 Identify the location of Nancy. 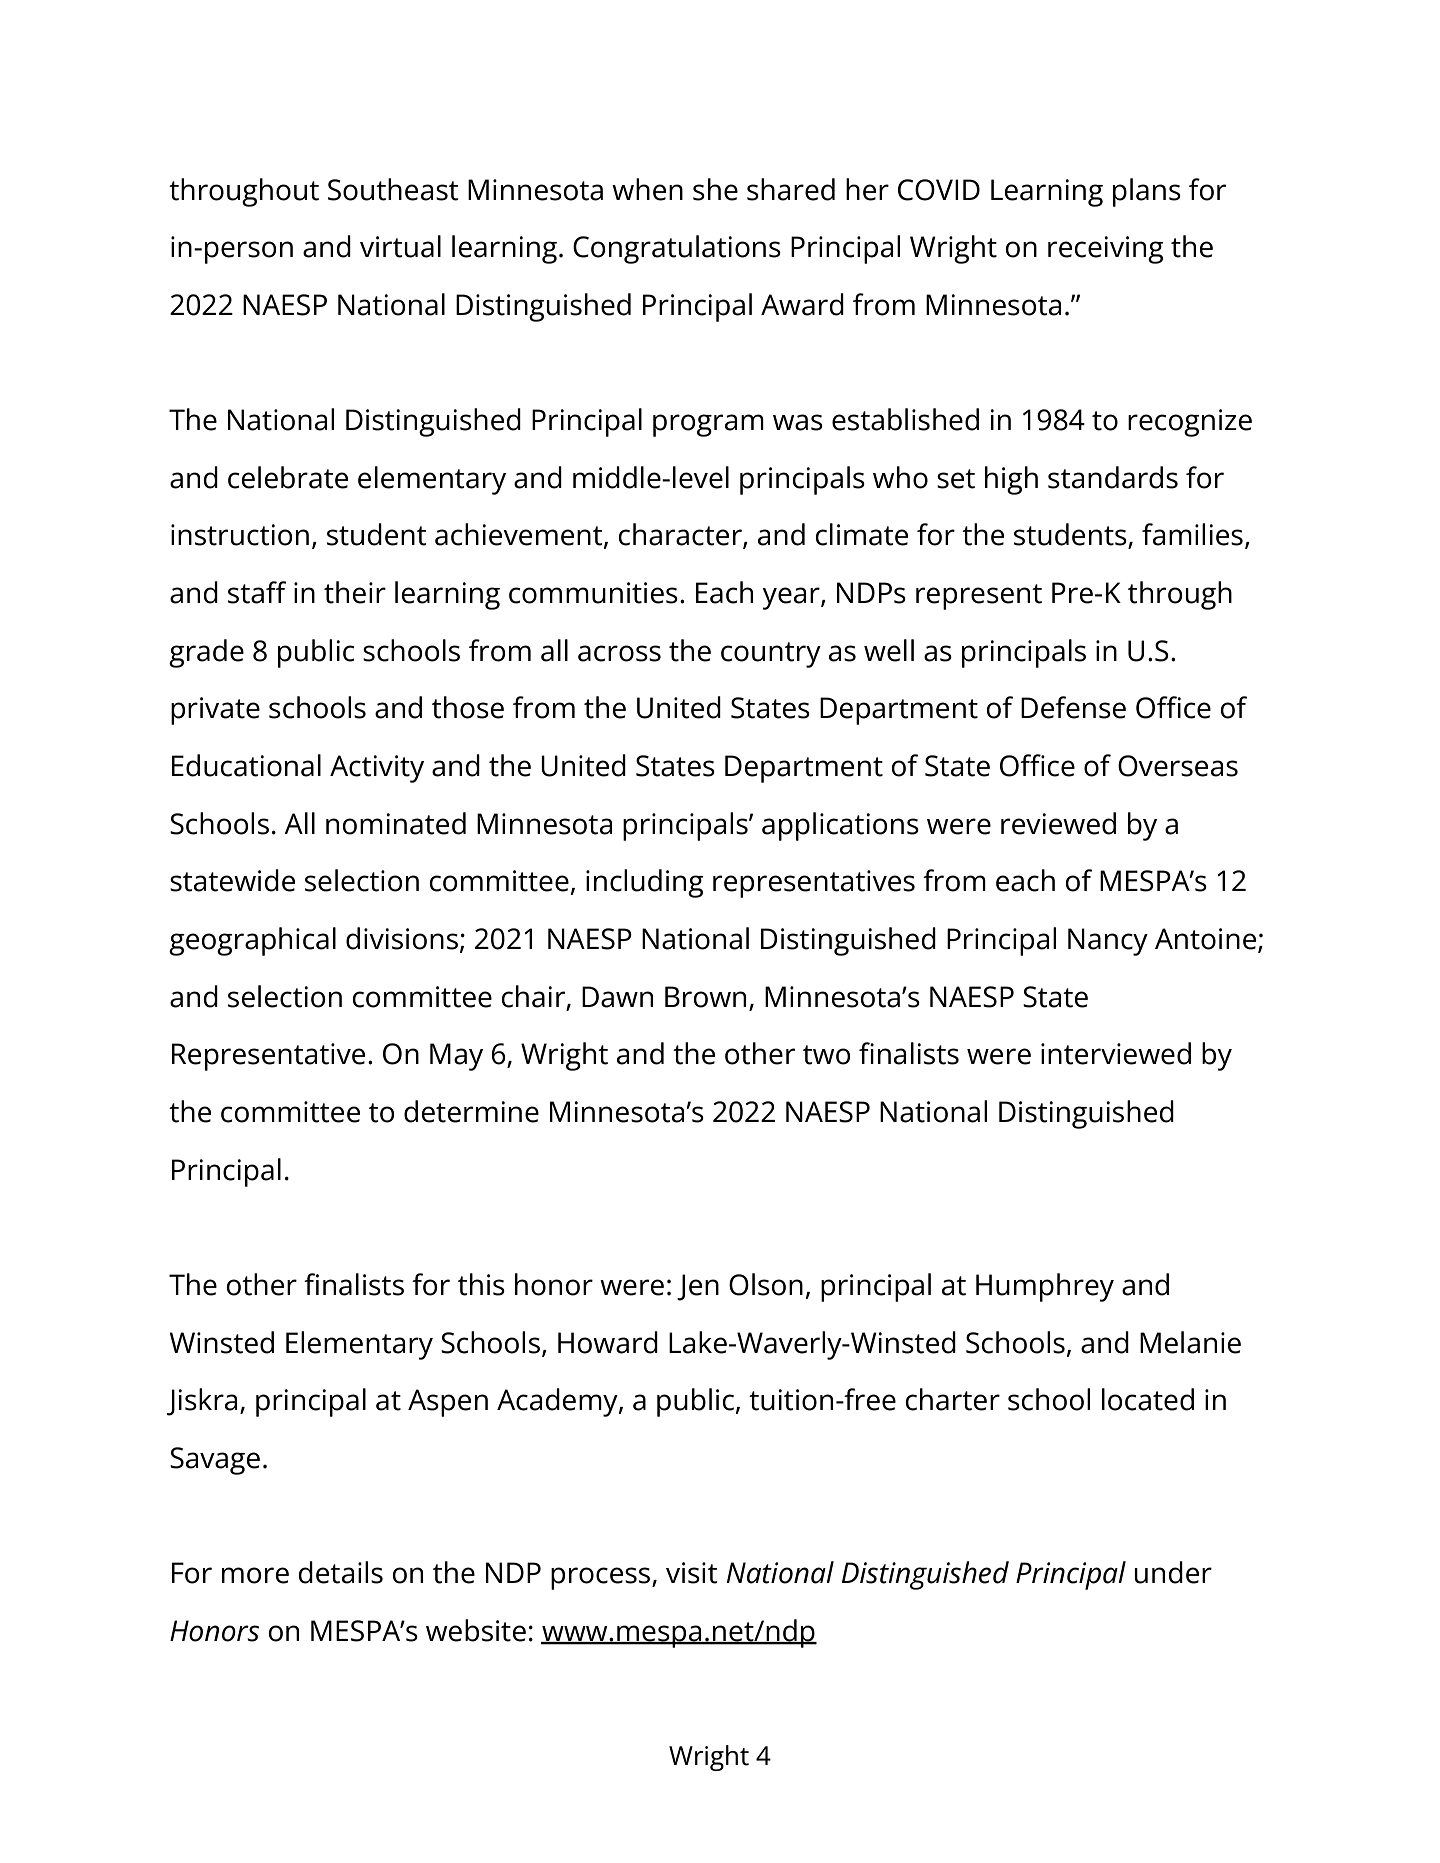
(1108, 942).
